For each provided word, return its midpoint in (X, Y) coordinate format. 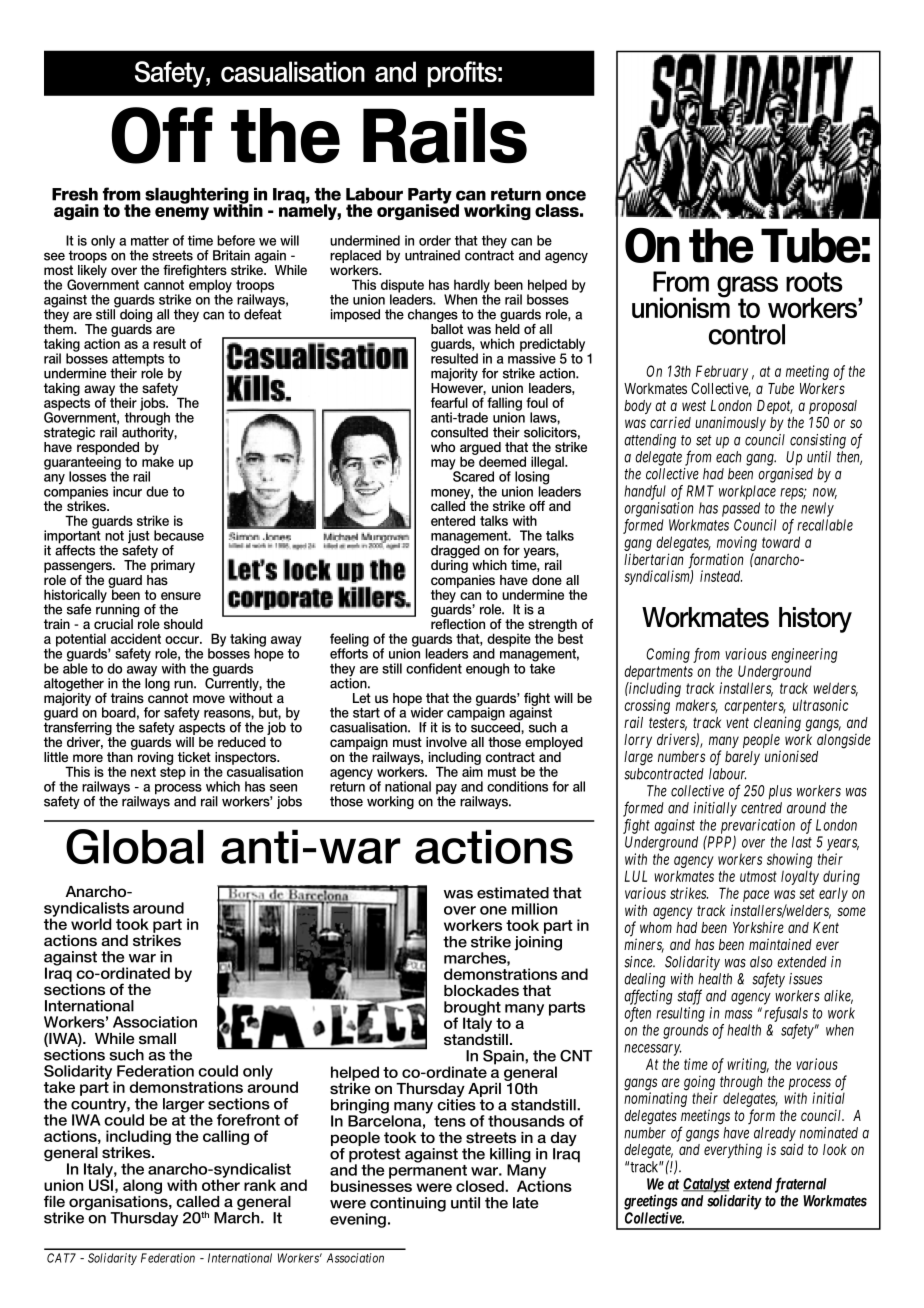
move (209, 699)
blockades (481, 990)
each (729, 457)
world (91, 924)
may (444, 465)
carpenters (755, 708)
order (435, 240)
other (221, 1184)
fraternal (801, 1185)
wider (425, 711)
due (157, 491)
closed (481, 1186)
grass (747, 288)
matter (150, 241)
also (761, 962)
